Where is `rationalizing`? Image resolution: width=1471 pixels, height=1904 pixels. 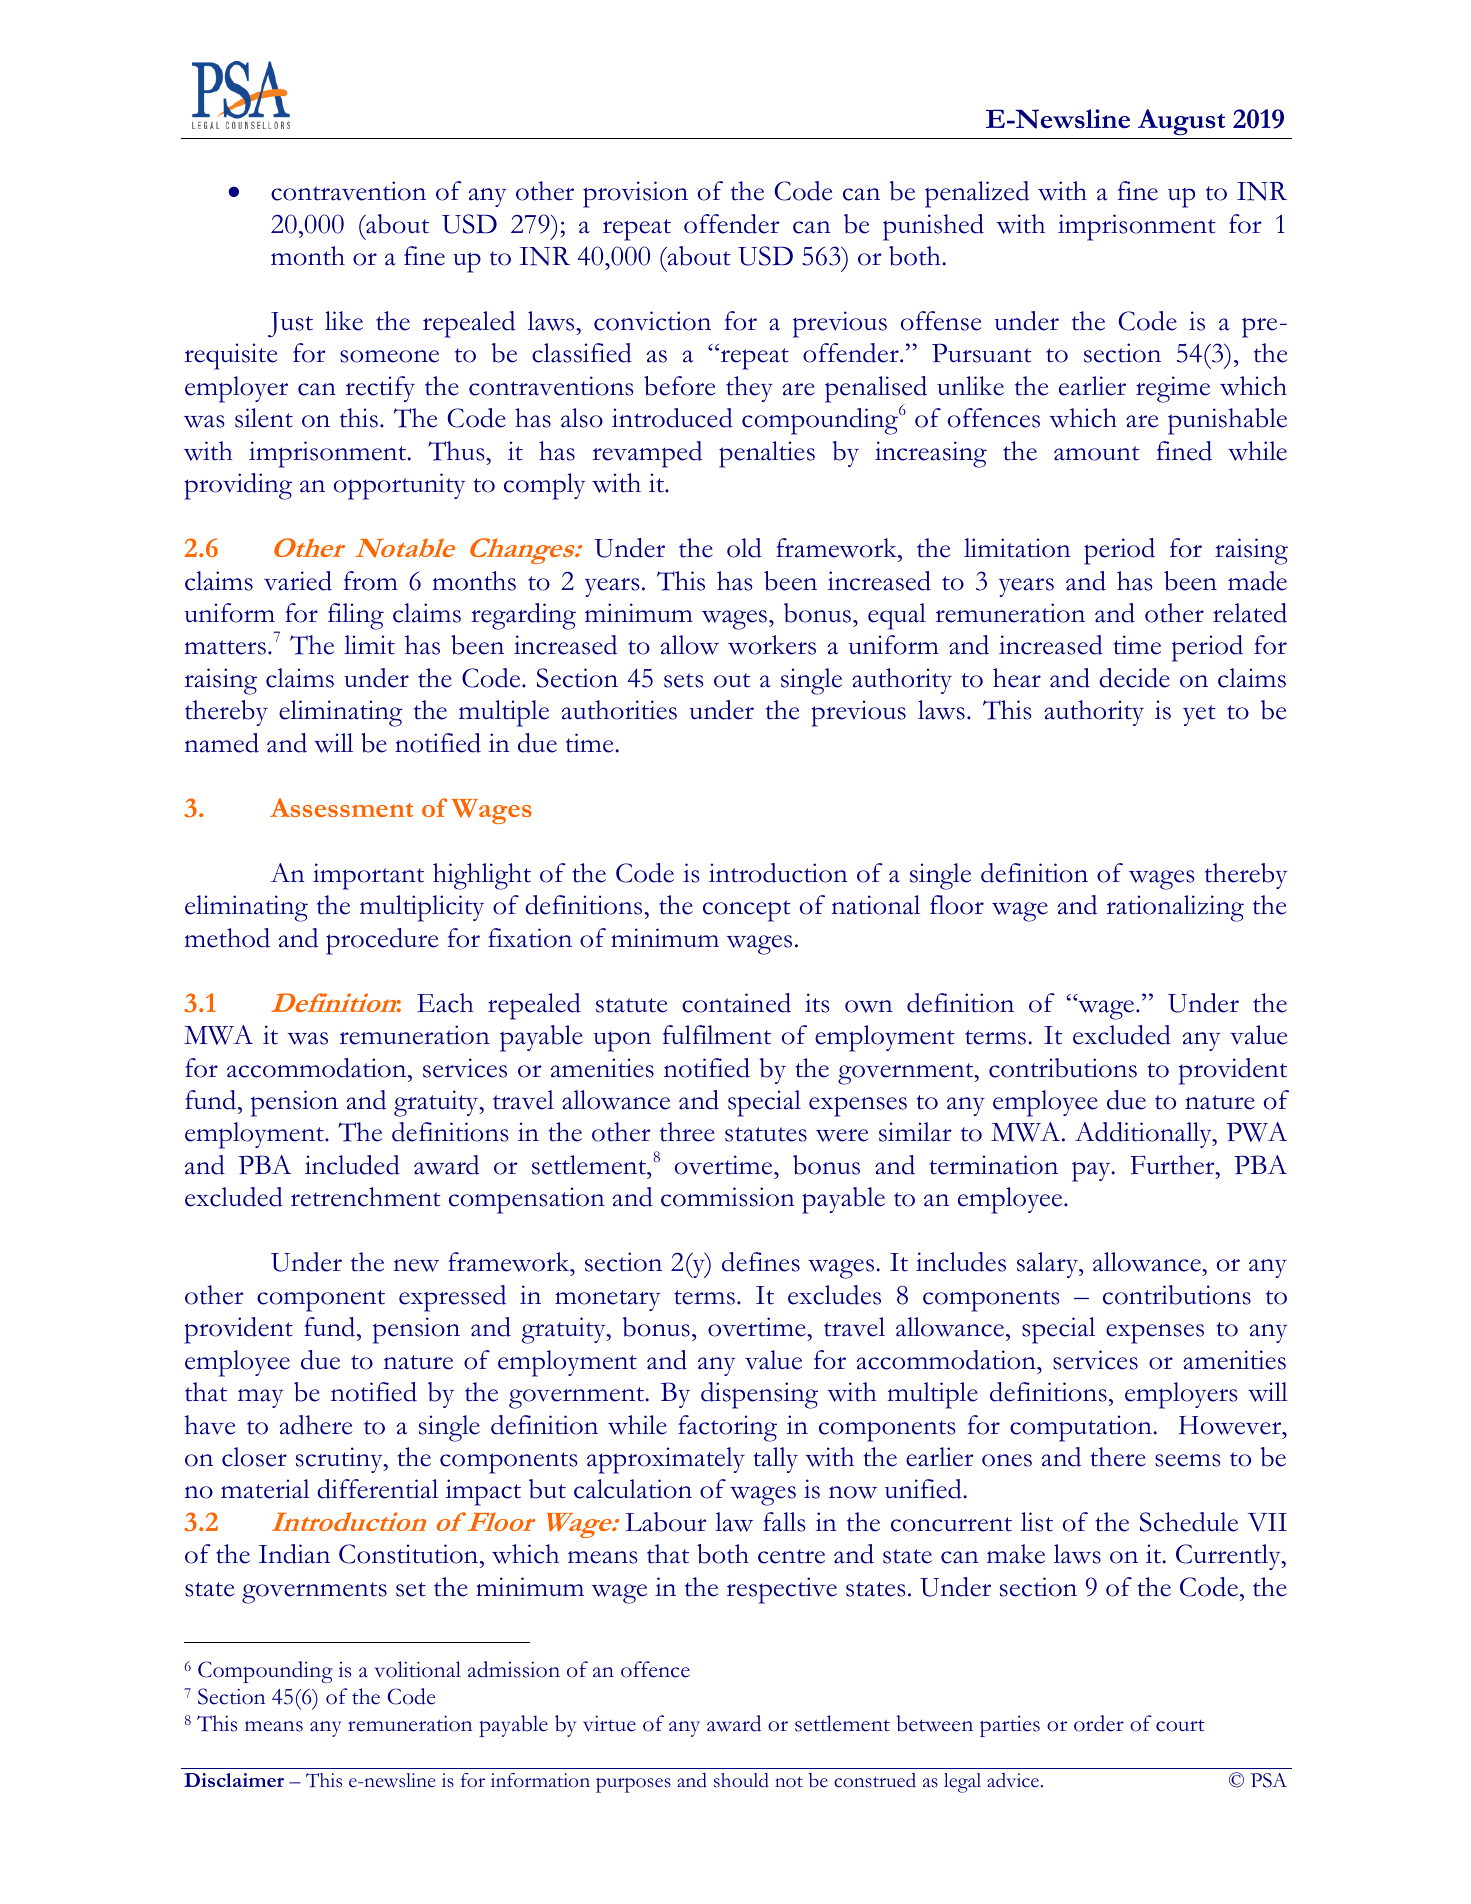 rationalizing is located at coordinates (1175, 908).
